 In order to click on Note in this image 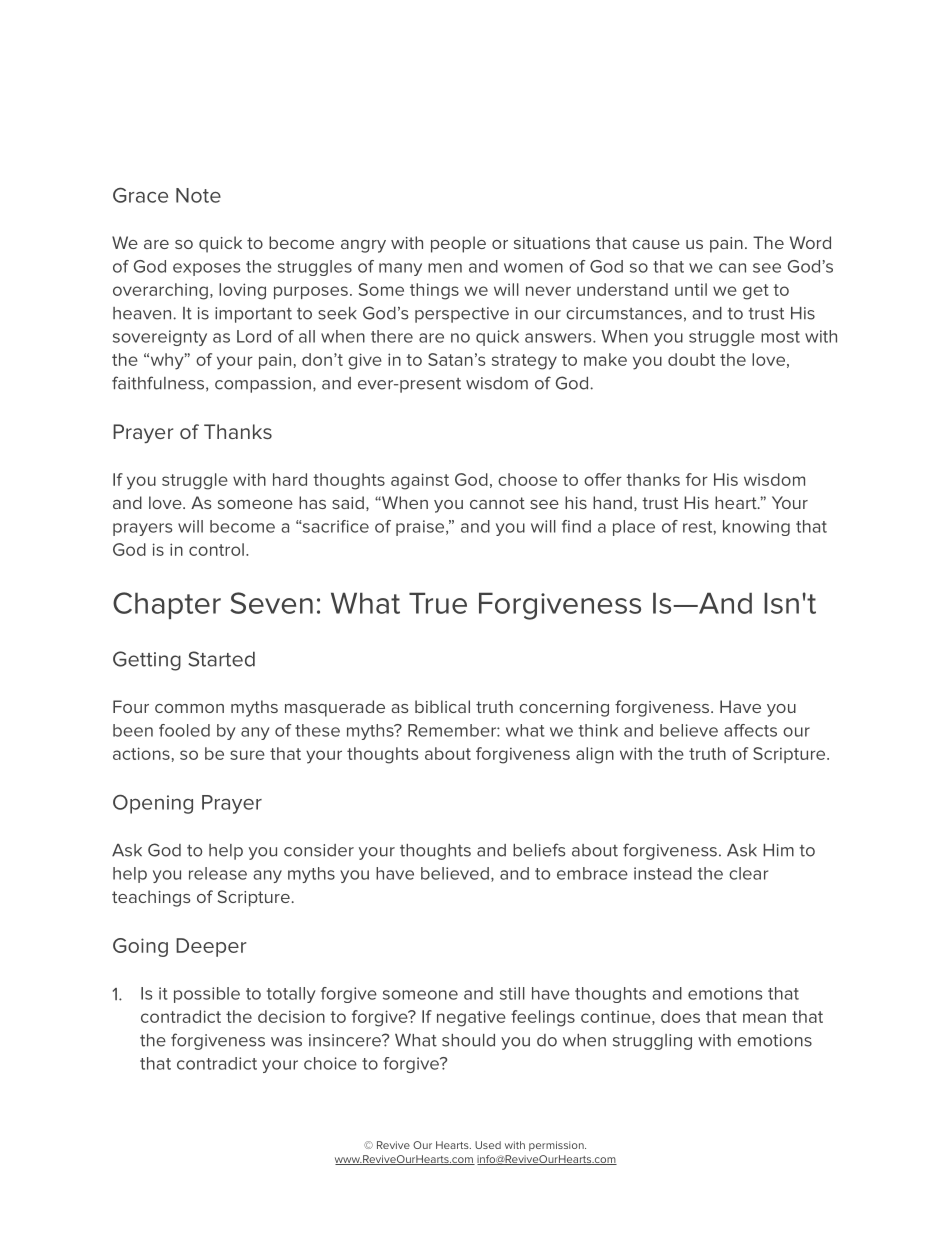, I will do `click(198, 195)`.
